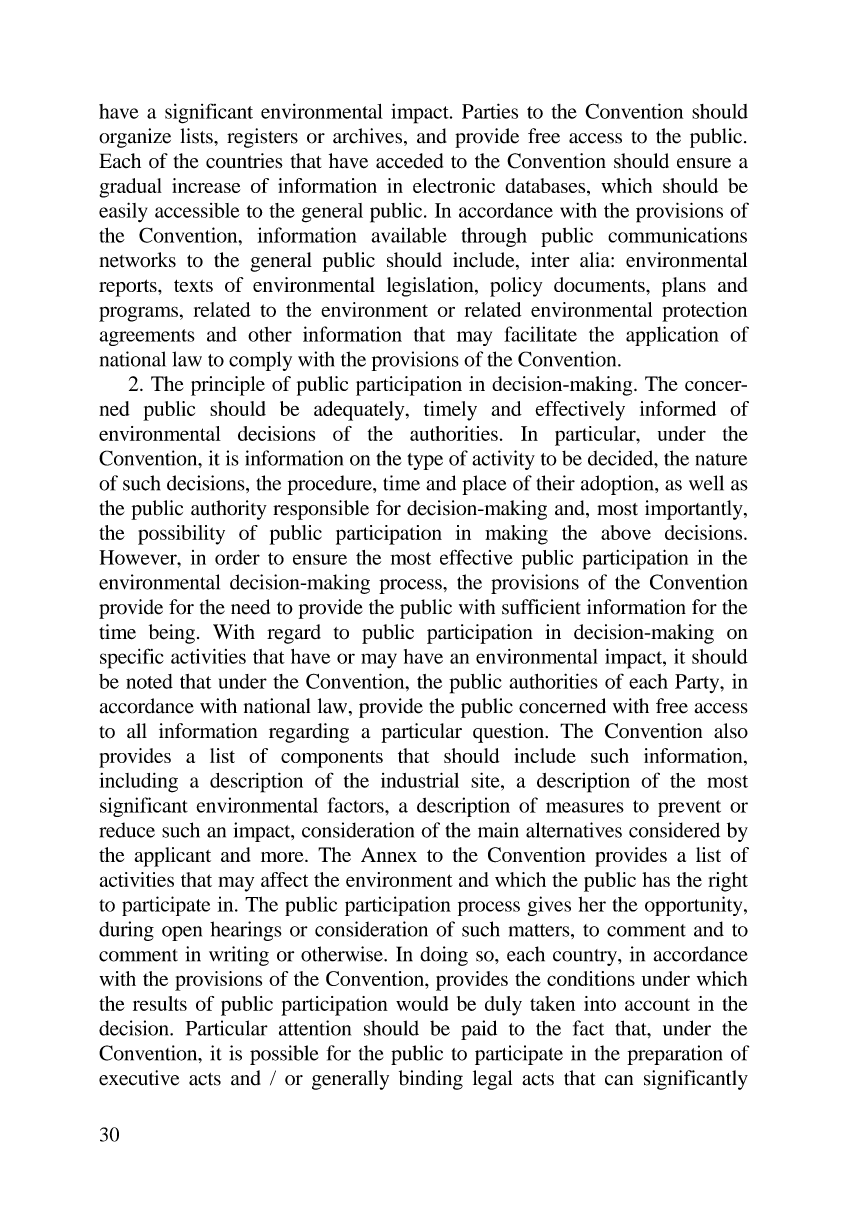 This screenshot has height=1222, width=864. What do you see at coordinates (431, 1080) in the screenshot?
I see `binding` at bounding box center [431, 1080].
